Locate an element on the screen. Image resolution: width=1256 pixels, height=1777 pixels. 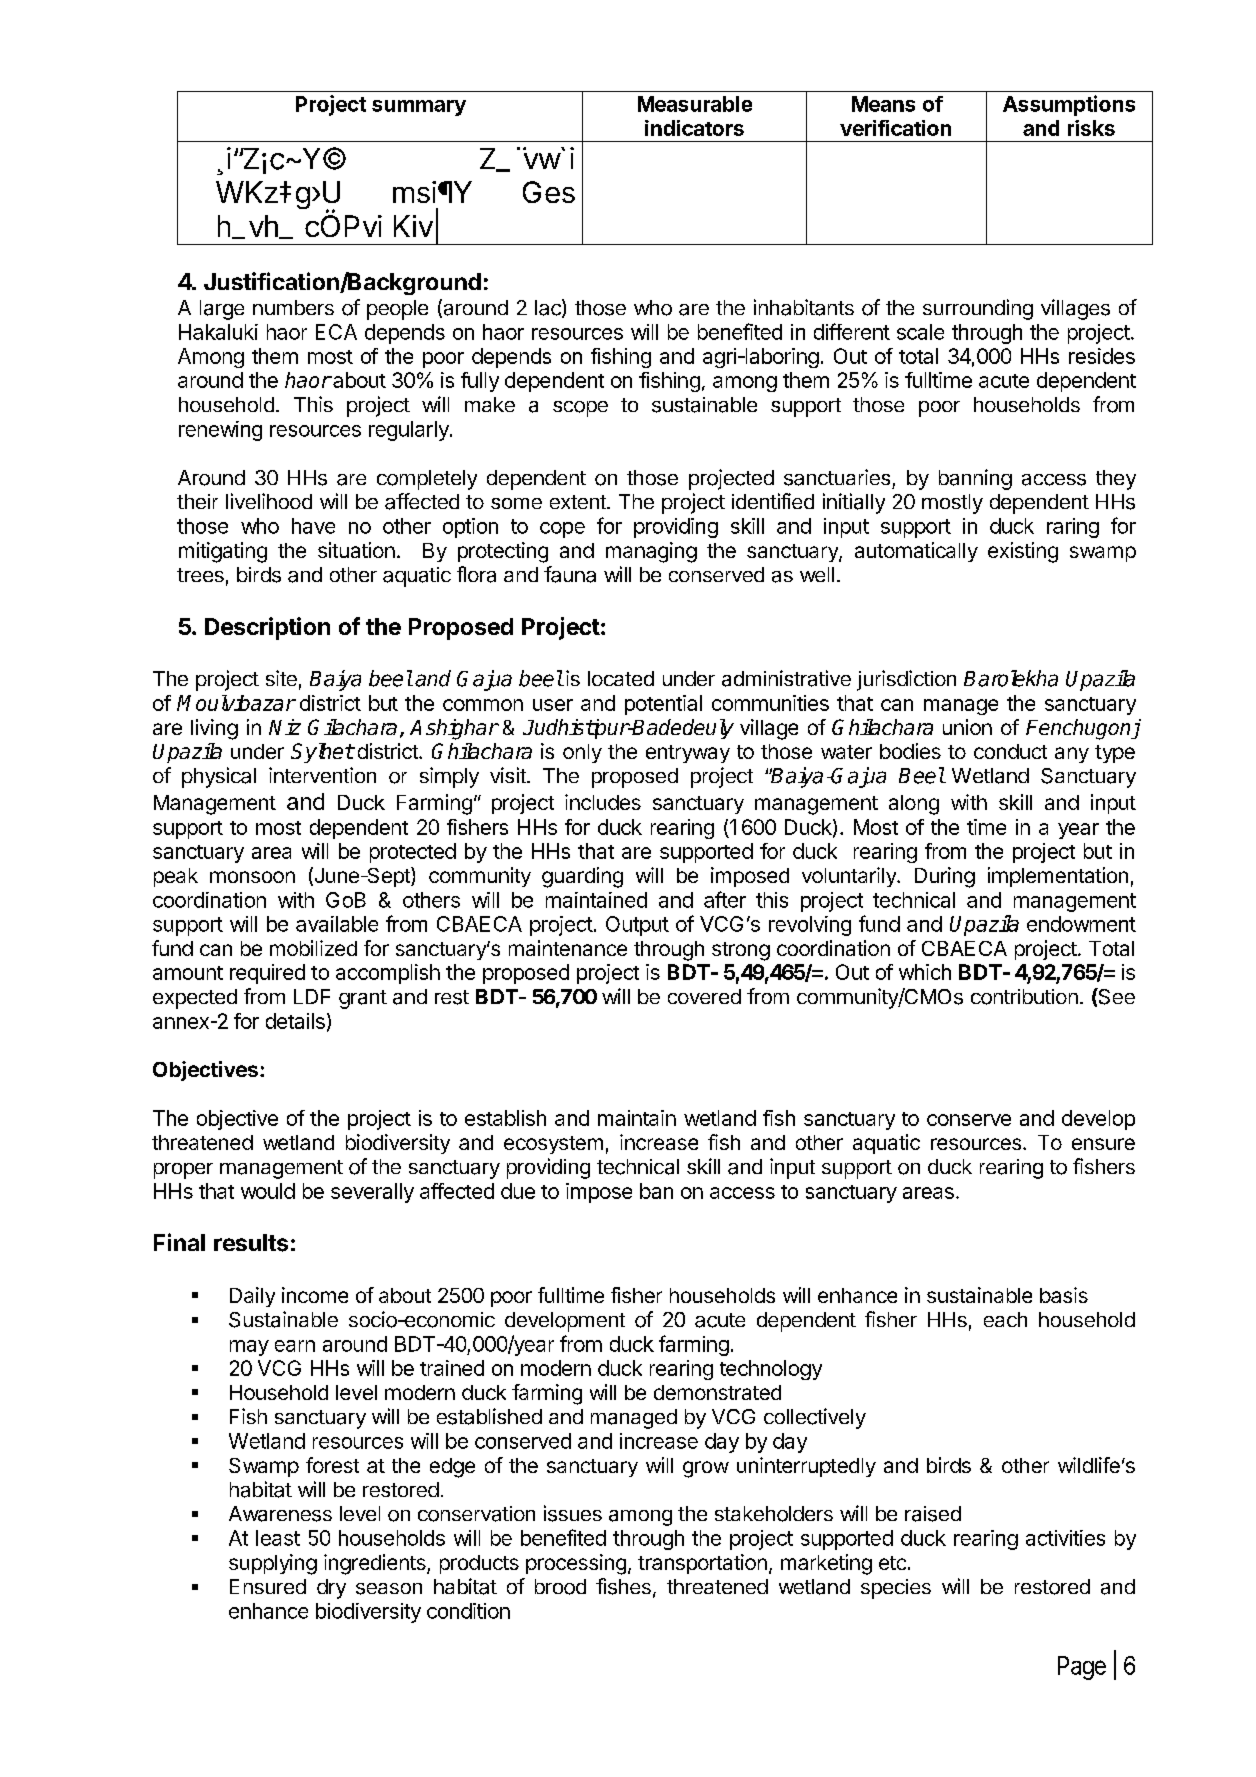
ecosystem is located at coordinates (553, 1145).
